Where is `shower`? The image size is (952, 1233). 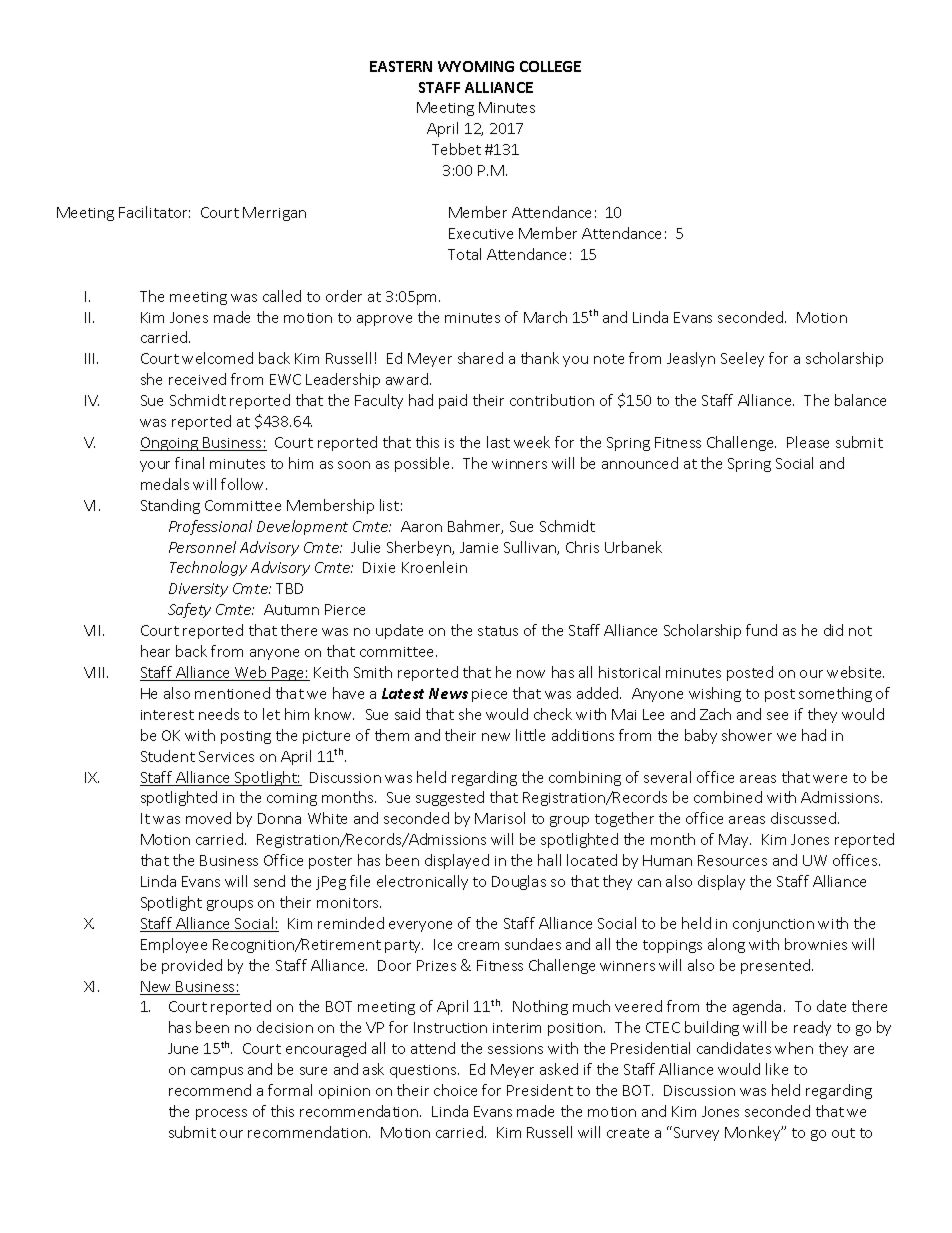
shower is located at coordinates (747, 735).
